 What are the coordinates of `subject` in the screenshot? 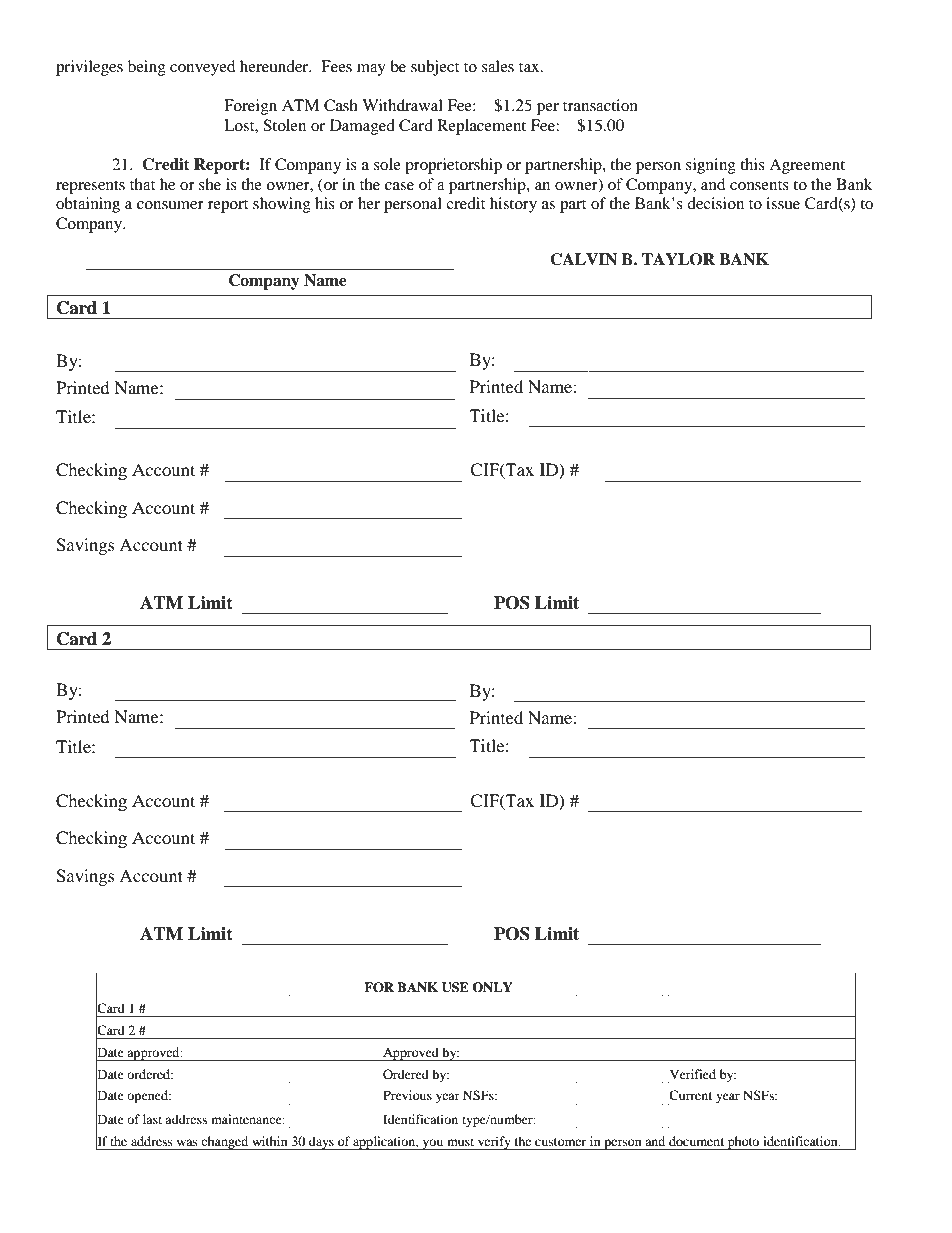 It's located at (435, 68).
